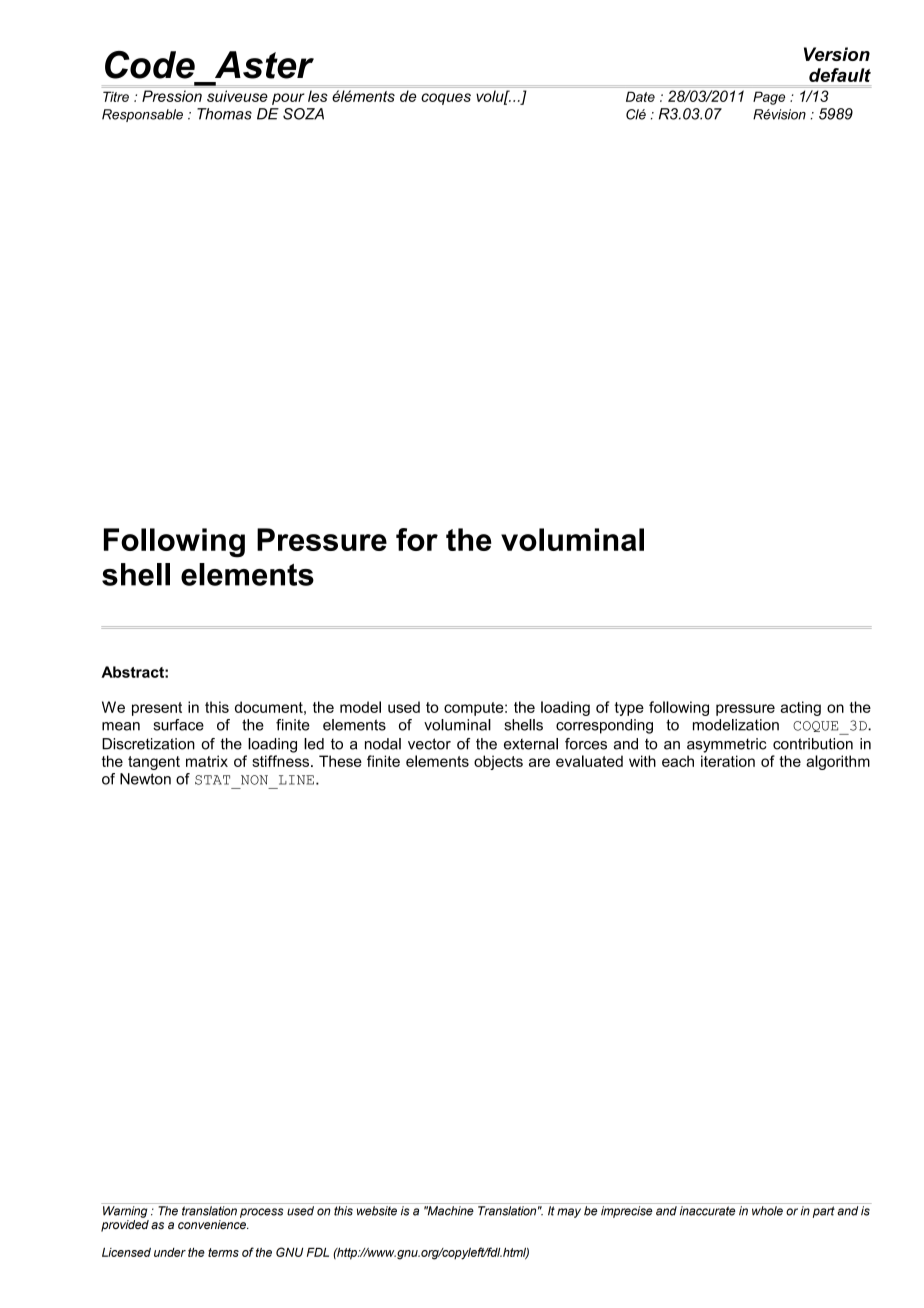 This screenshot has height=1308, width=924. Describe the element at coordinates (769, 98) in the screenshot. I see `Page` at that location.
